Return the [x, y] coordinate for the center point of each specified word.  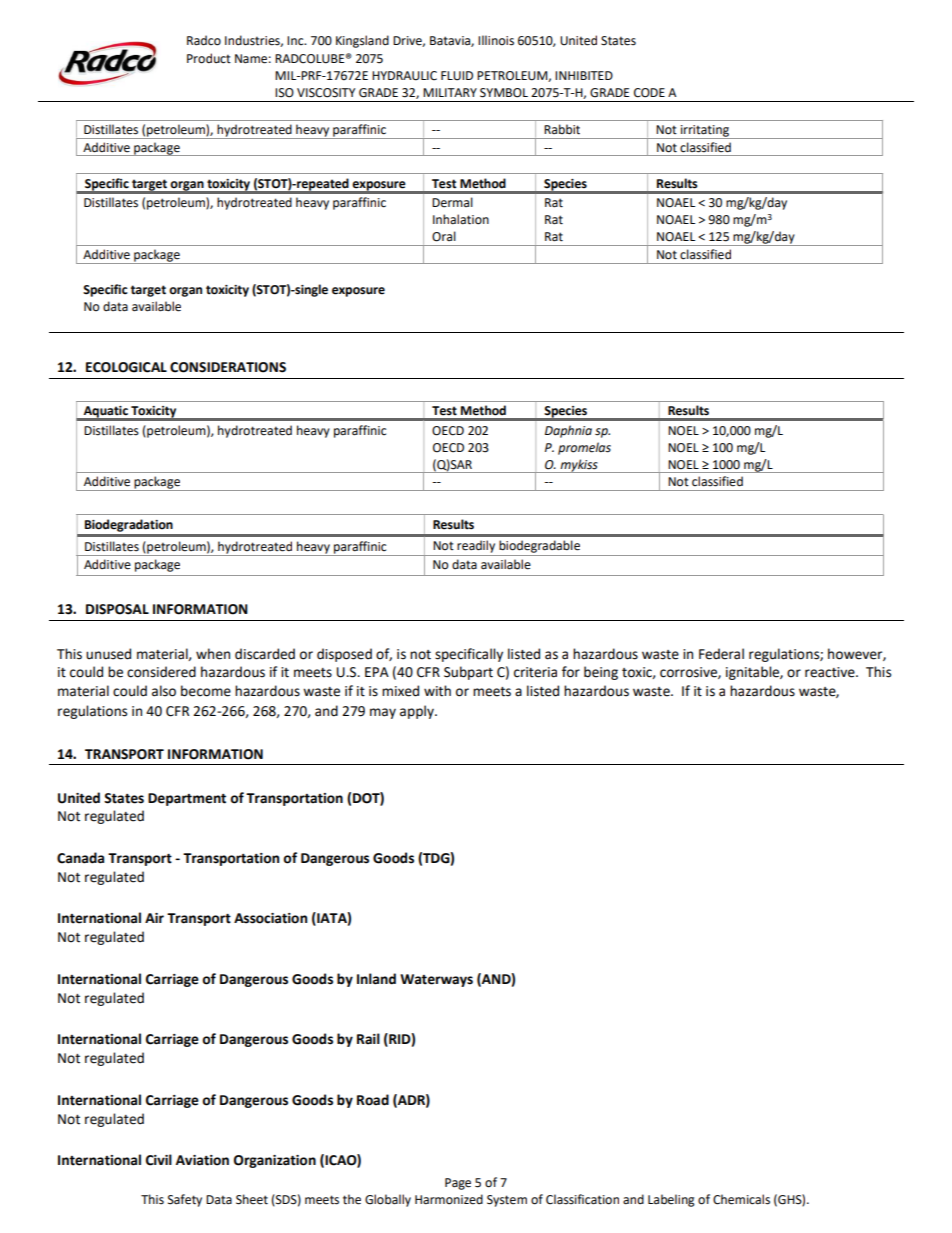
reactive [831, 672]
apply [418, 712]
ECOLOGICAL [126, 367]
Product [209, 58]
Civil [159, 1160]
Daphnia [568, 431]
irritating [704, 132]
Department [187, 799]
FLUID [457, 76]
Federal [721, 654]
